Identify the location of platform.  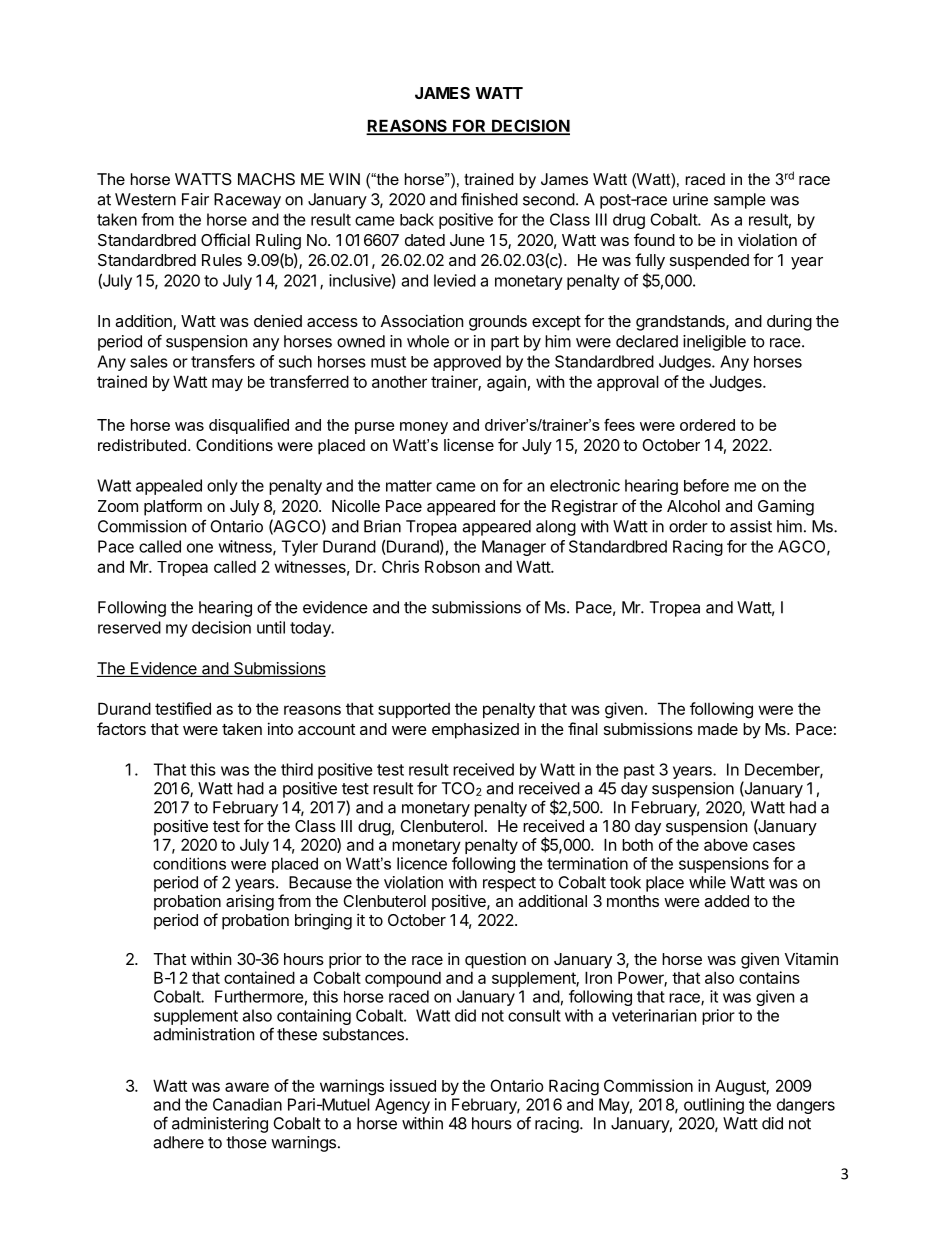
(173, 507).
